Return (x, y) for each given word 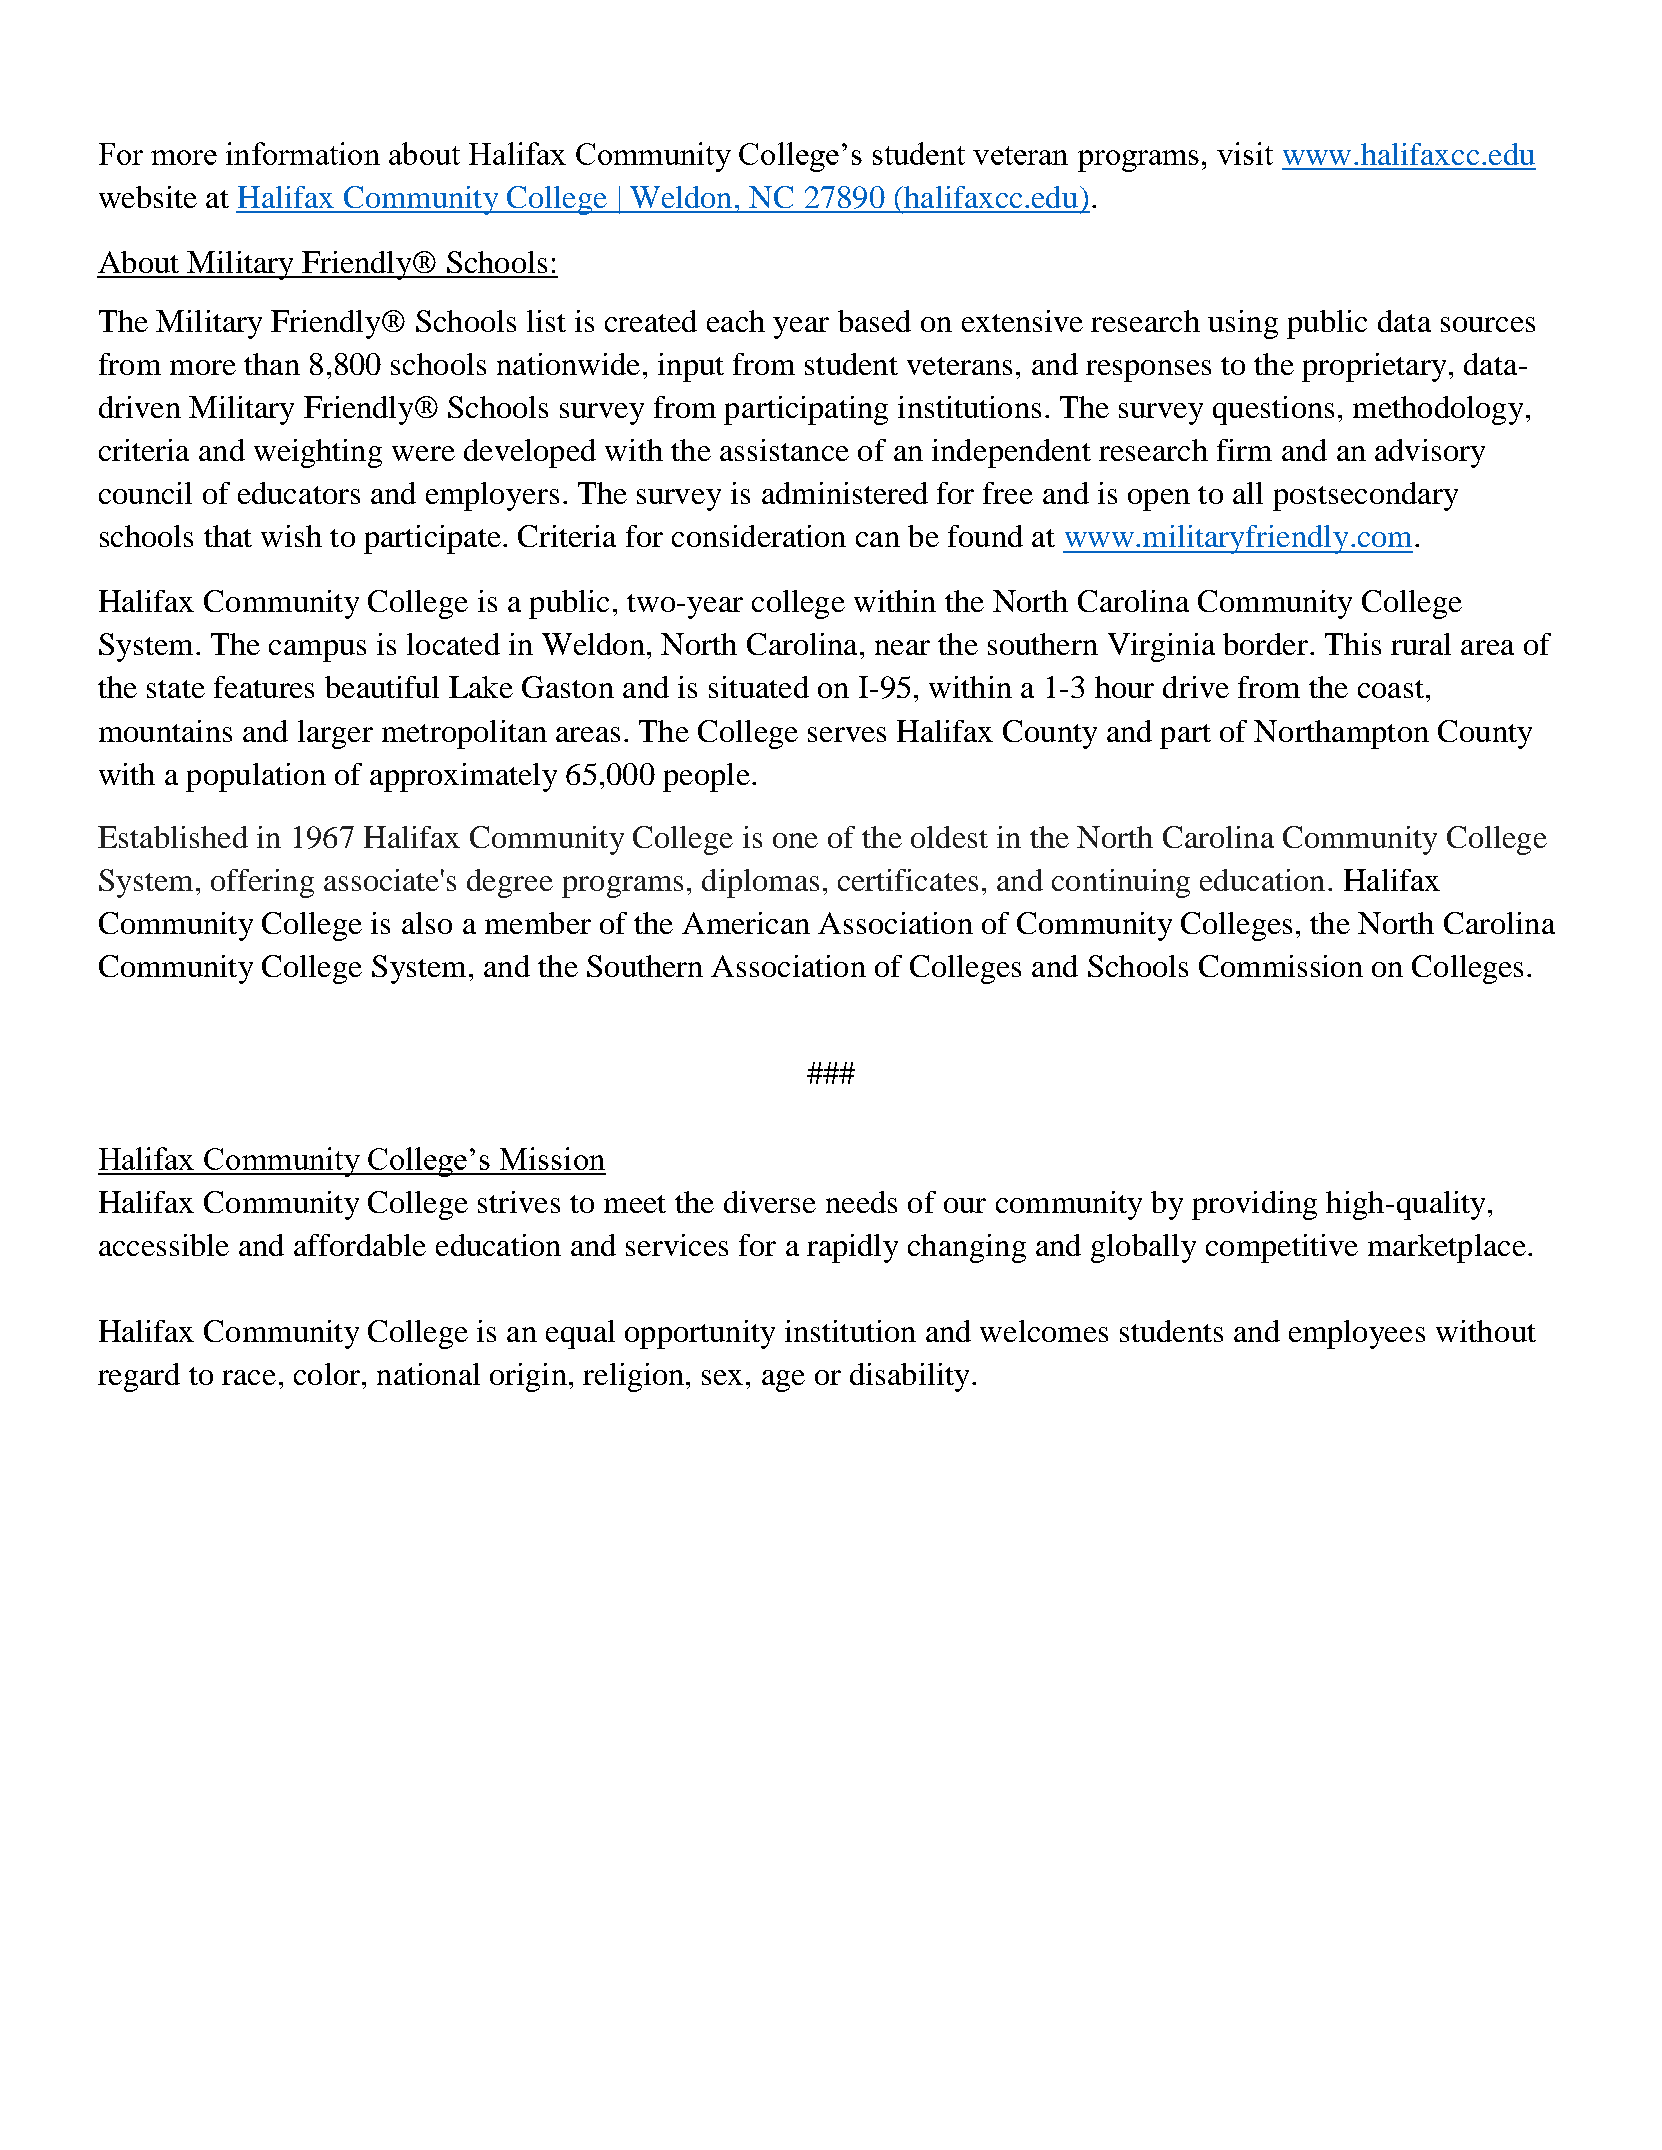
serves (847, 734)
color (327, 1374)
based (874, 321)
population (256, 777)
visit (1245, 153)
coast (1391, 689)
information (303, 153)
